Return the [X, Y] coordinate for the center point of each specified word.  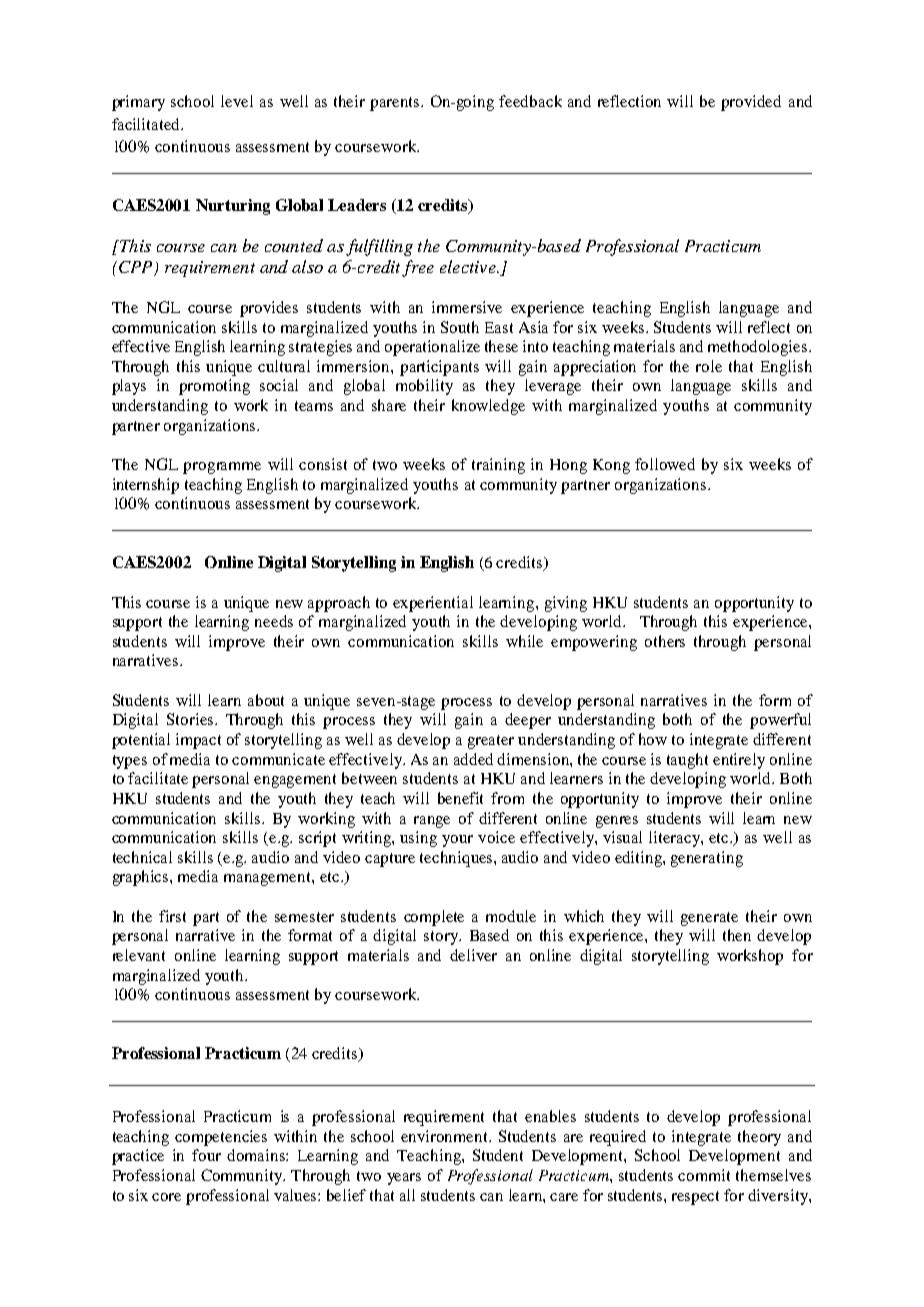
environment [445, 1136]
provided [751, 103]
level [237, 101]
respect [695, 1198]
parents [396, 104]
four [206, 1155]
